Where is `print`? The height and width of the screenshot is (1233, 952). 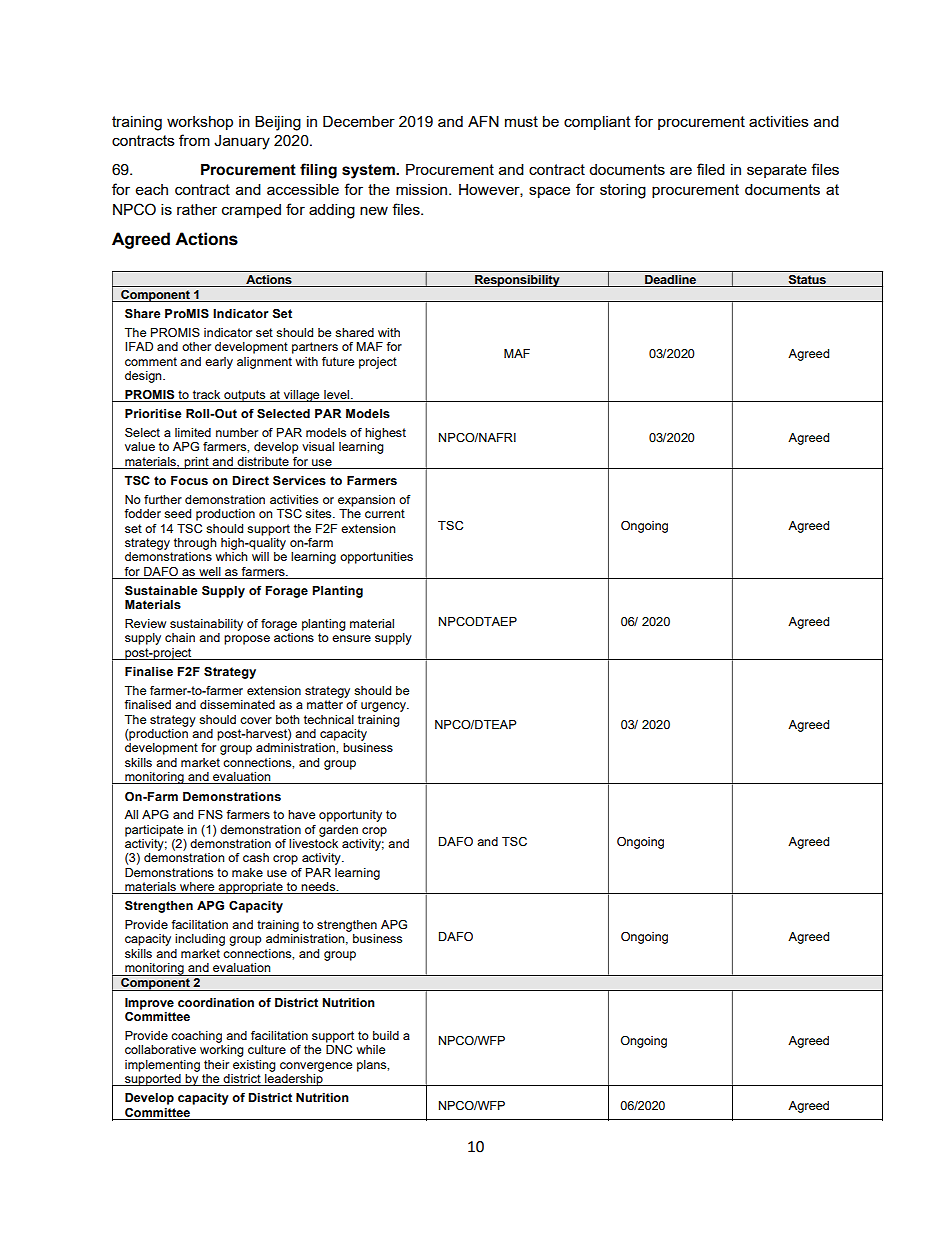 print is located at coordinates (196, 463).
